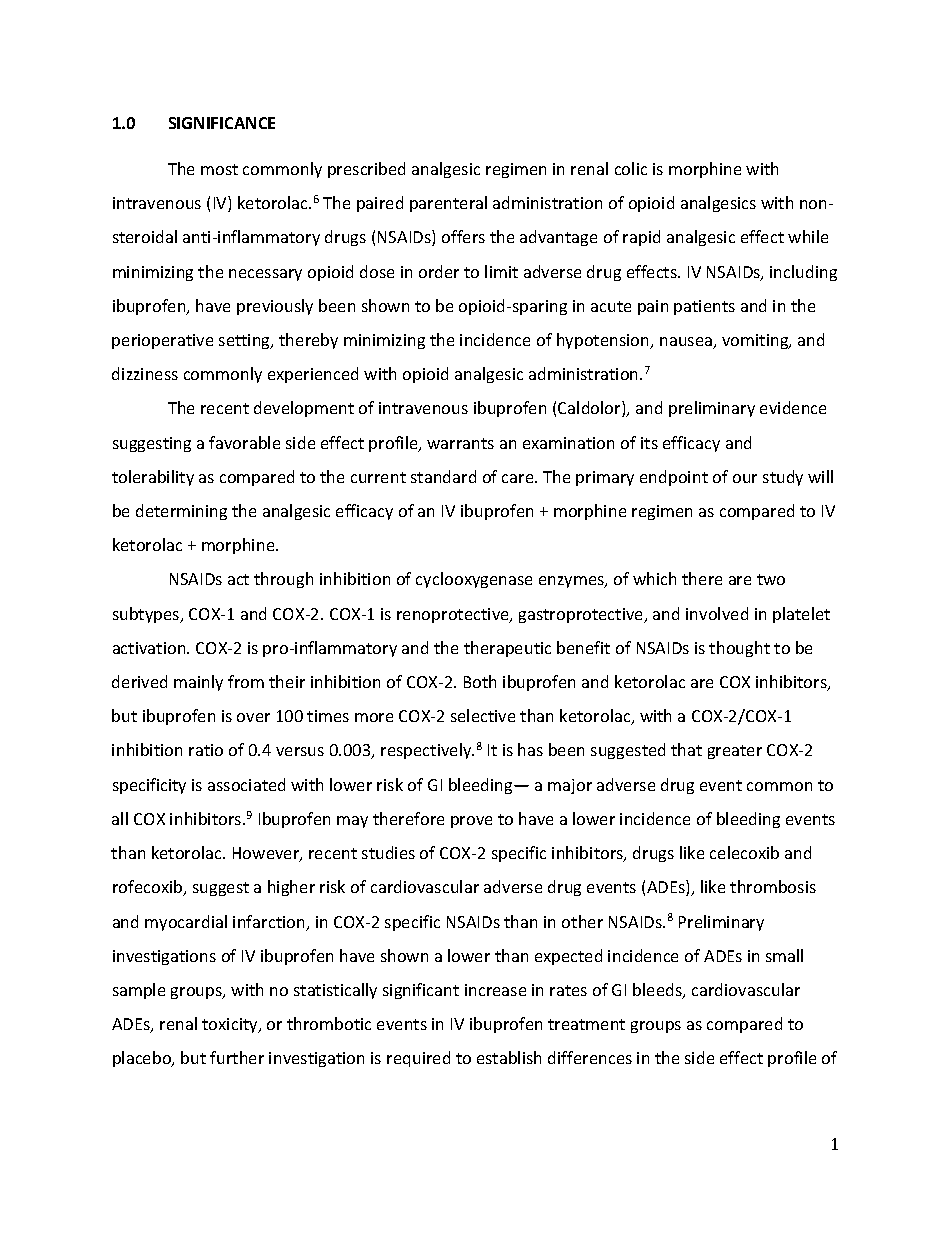 The height and width of the image is (1233, 952). What do you see at coordinates (448, 204) in the image?
I see `parenteral` at bounding box center [448, 204].
